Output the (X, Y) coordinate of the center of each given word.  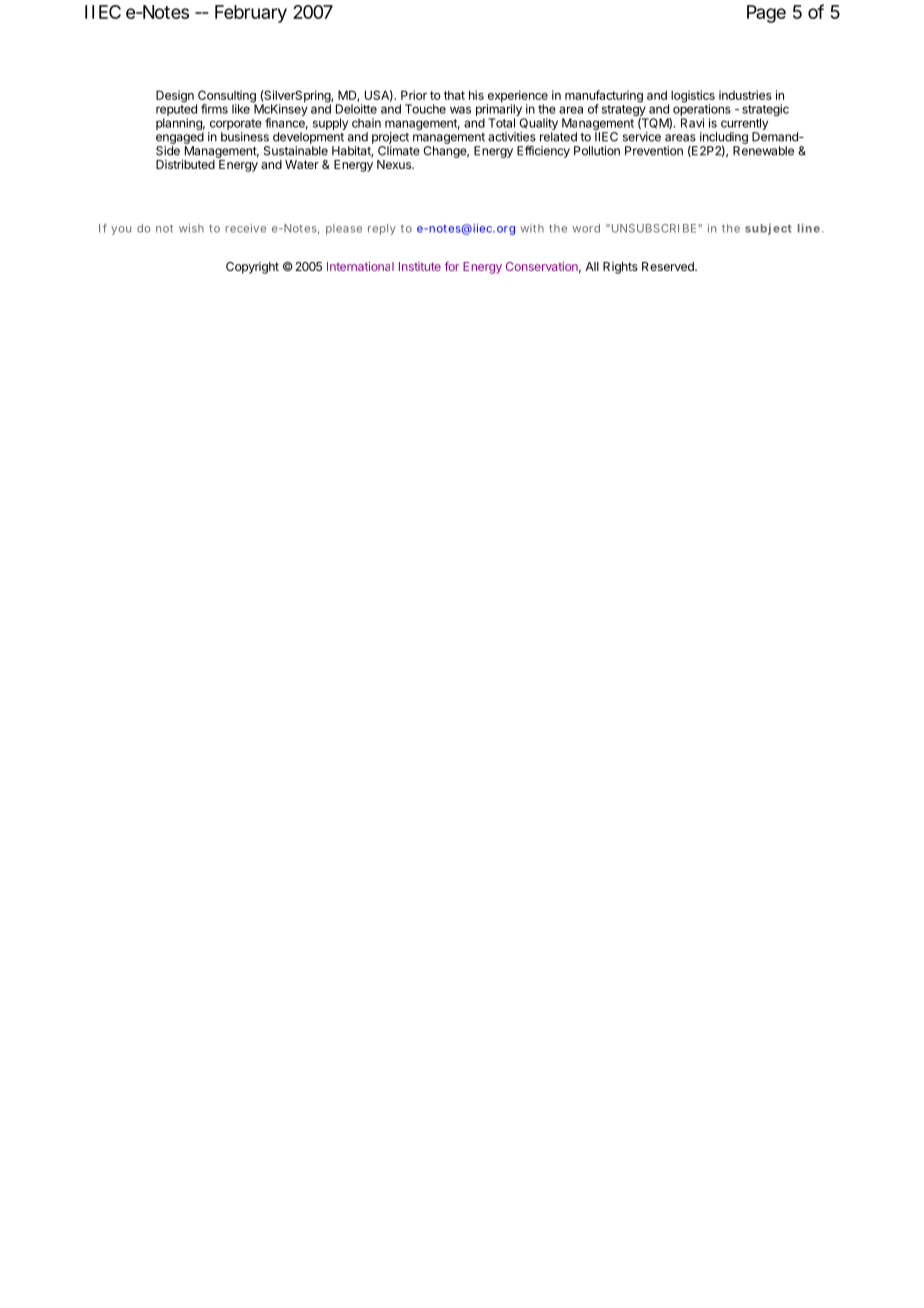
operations (702, 110)
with (532, 228)
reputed (176, 110)
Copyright (252, 268)
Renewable (763, 151)
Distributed (185, 164)
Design (175, 96)
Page (766, 14)
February (251, 14)
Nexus (395, 164)
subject (768, 229)
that (454, 95)
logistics (693, 97)
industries (745, 95)
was (460, 110)
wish (191, 228)
